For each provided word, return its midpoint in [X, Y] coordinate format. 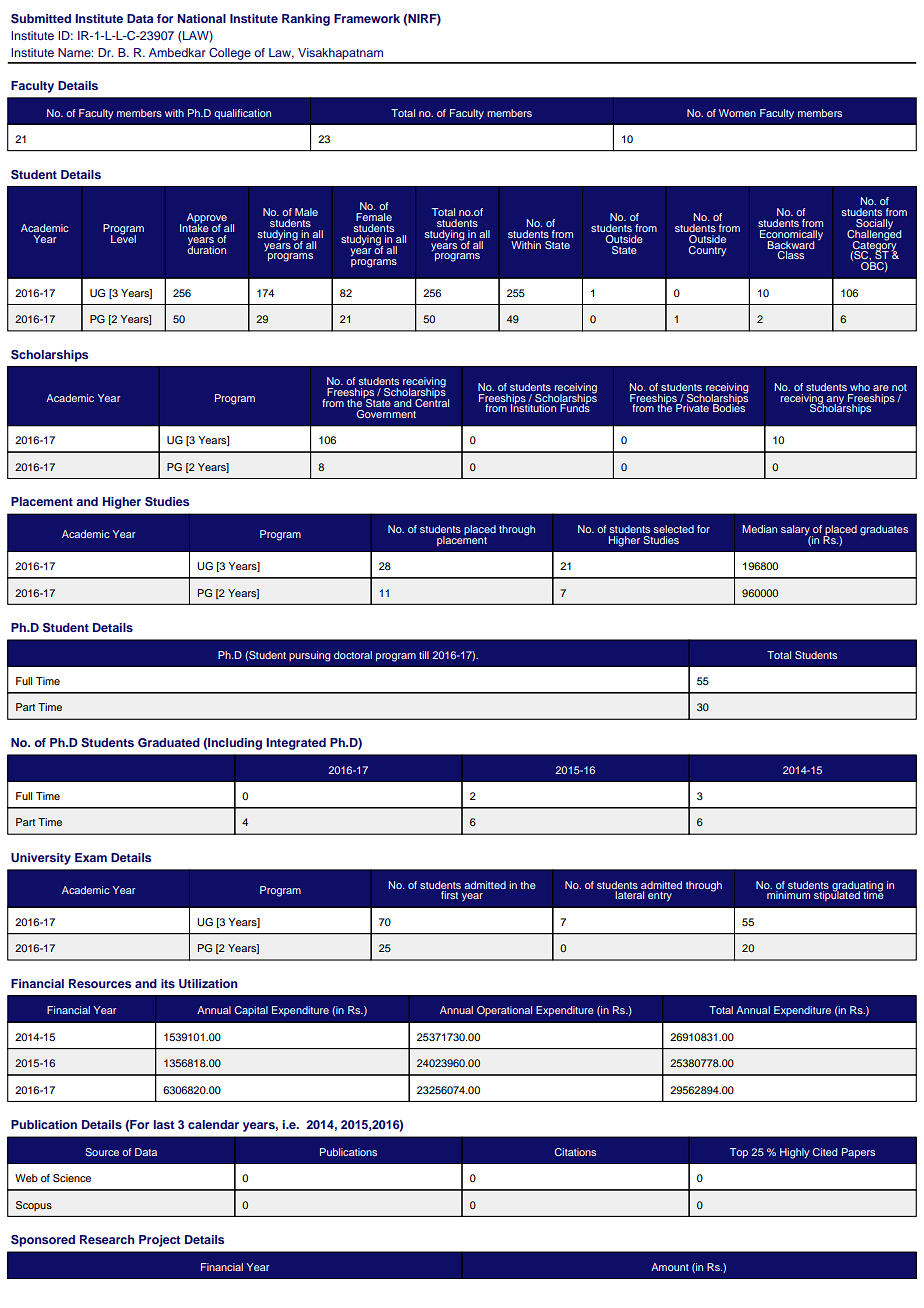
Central [432, 402]
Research [107, 1239]
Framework [367, 18]
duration [206, 249]
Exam [91, 857]
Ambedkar [177, 52]
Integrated [296, 744]
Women [737, 113]
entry [660, 897]
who [860, 387]
